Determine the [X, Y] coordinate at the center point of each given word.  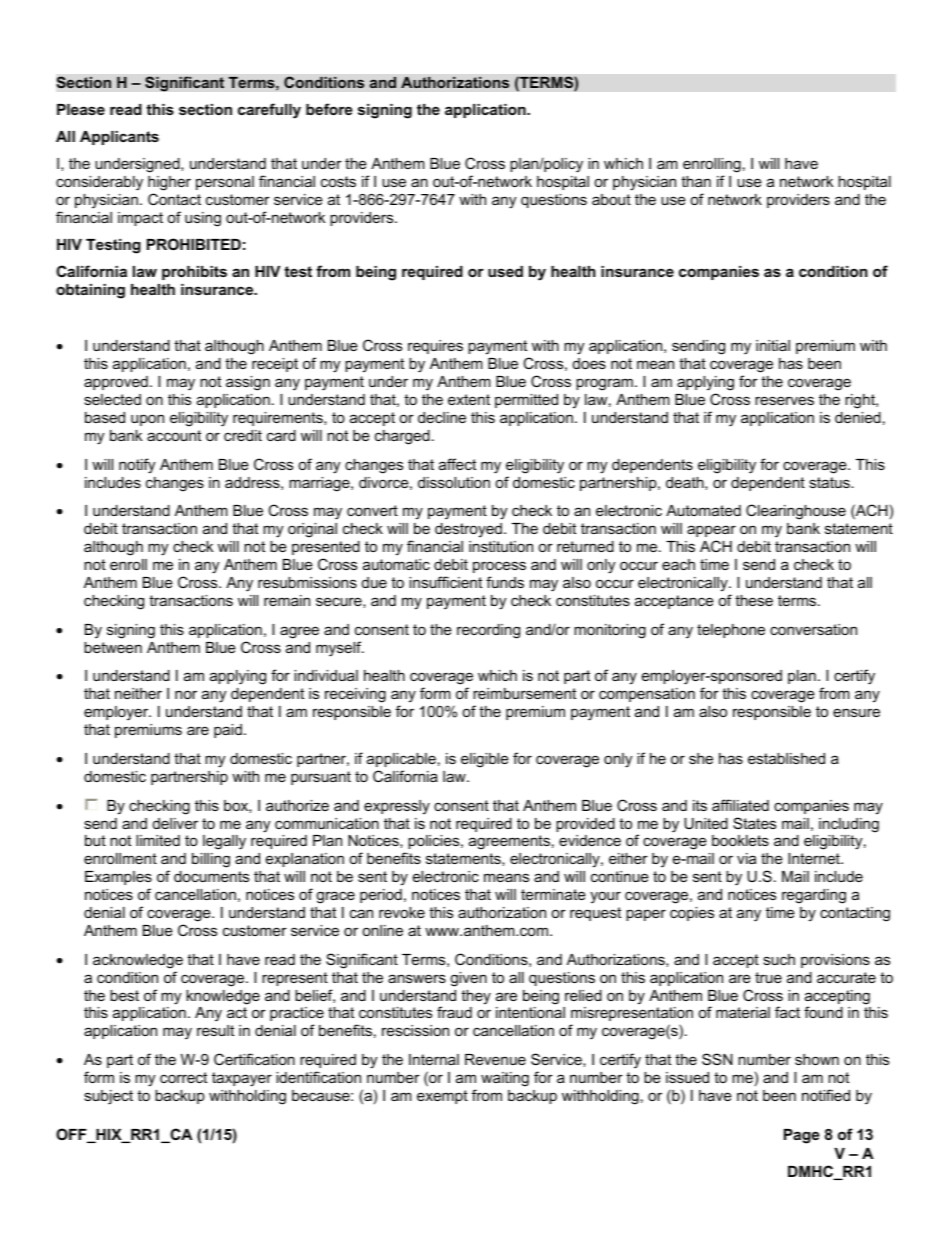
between [113, 647]
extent [469, 399]
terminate [553, 894]
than [696, 181]
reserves [784, 400]
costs [338, 181]
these [754, 600]
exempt [442, 1097]
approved [116, 383]
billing [211, 860]
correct [183, 1077]
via [746, 858]
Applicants [119, 138]
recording [488, 631]
